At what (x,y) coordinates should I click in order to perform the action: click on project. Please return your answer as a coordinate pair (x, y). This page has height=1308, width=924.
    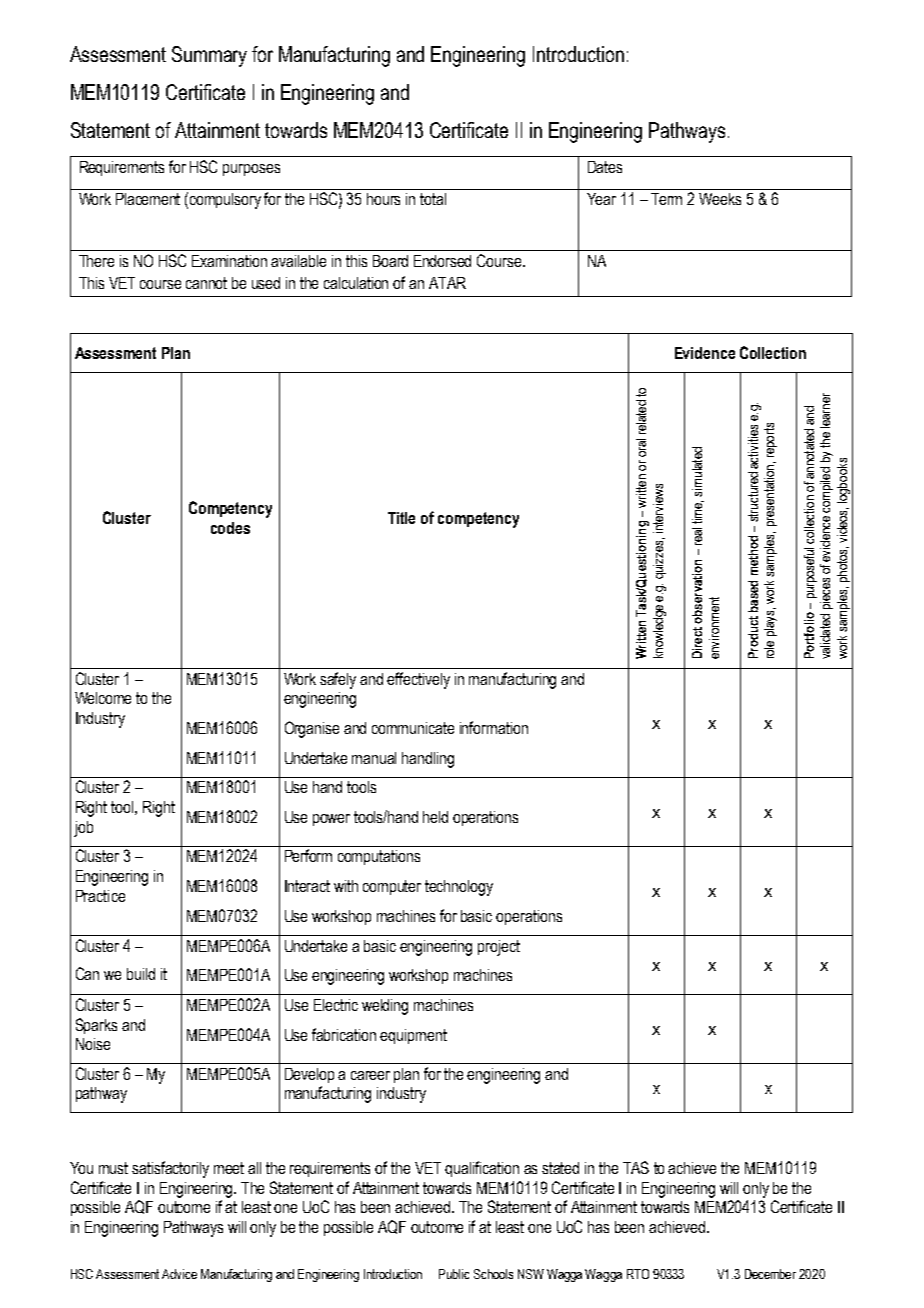
    Looking at the image, I should click on (499, 948).
